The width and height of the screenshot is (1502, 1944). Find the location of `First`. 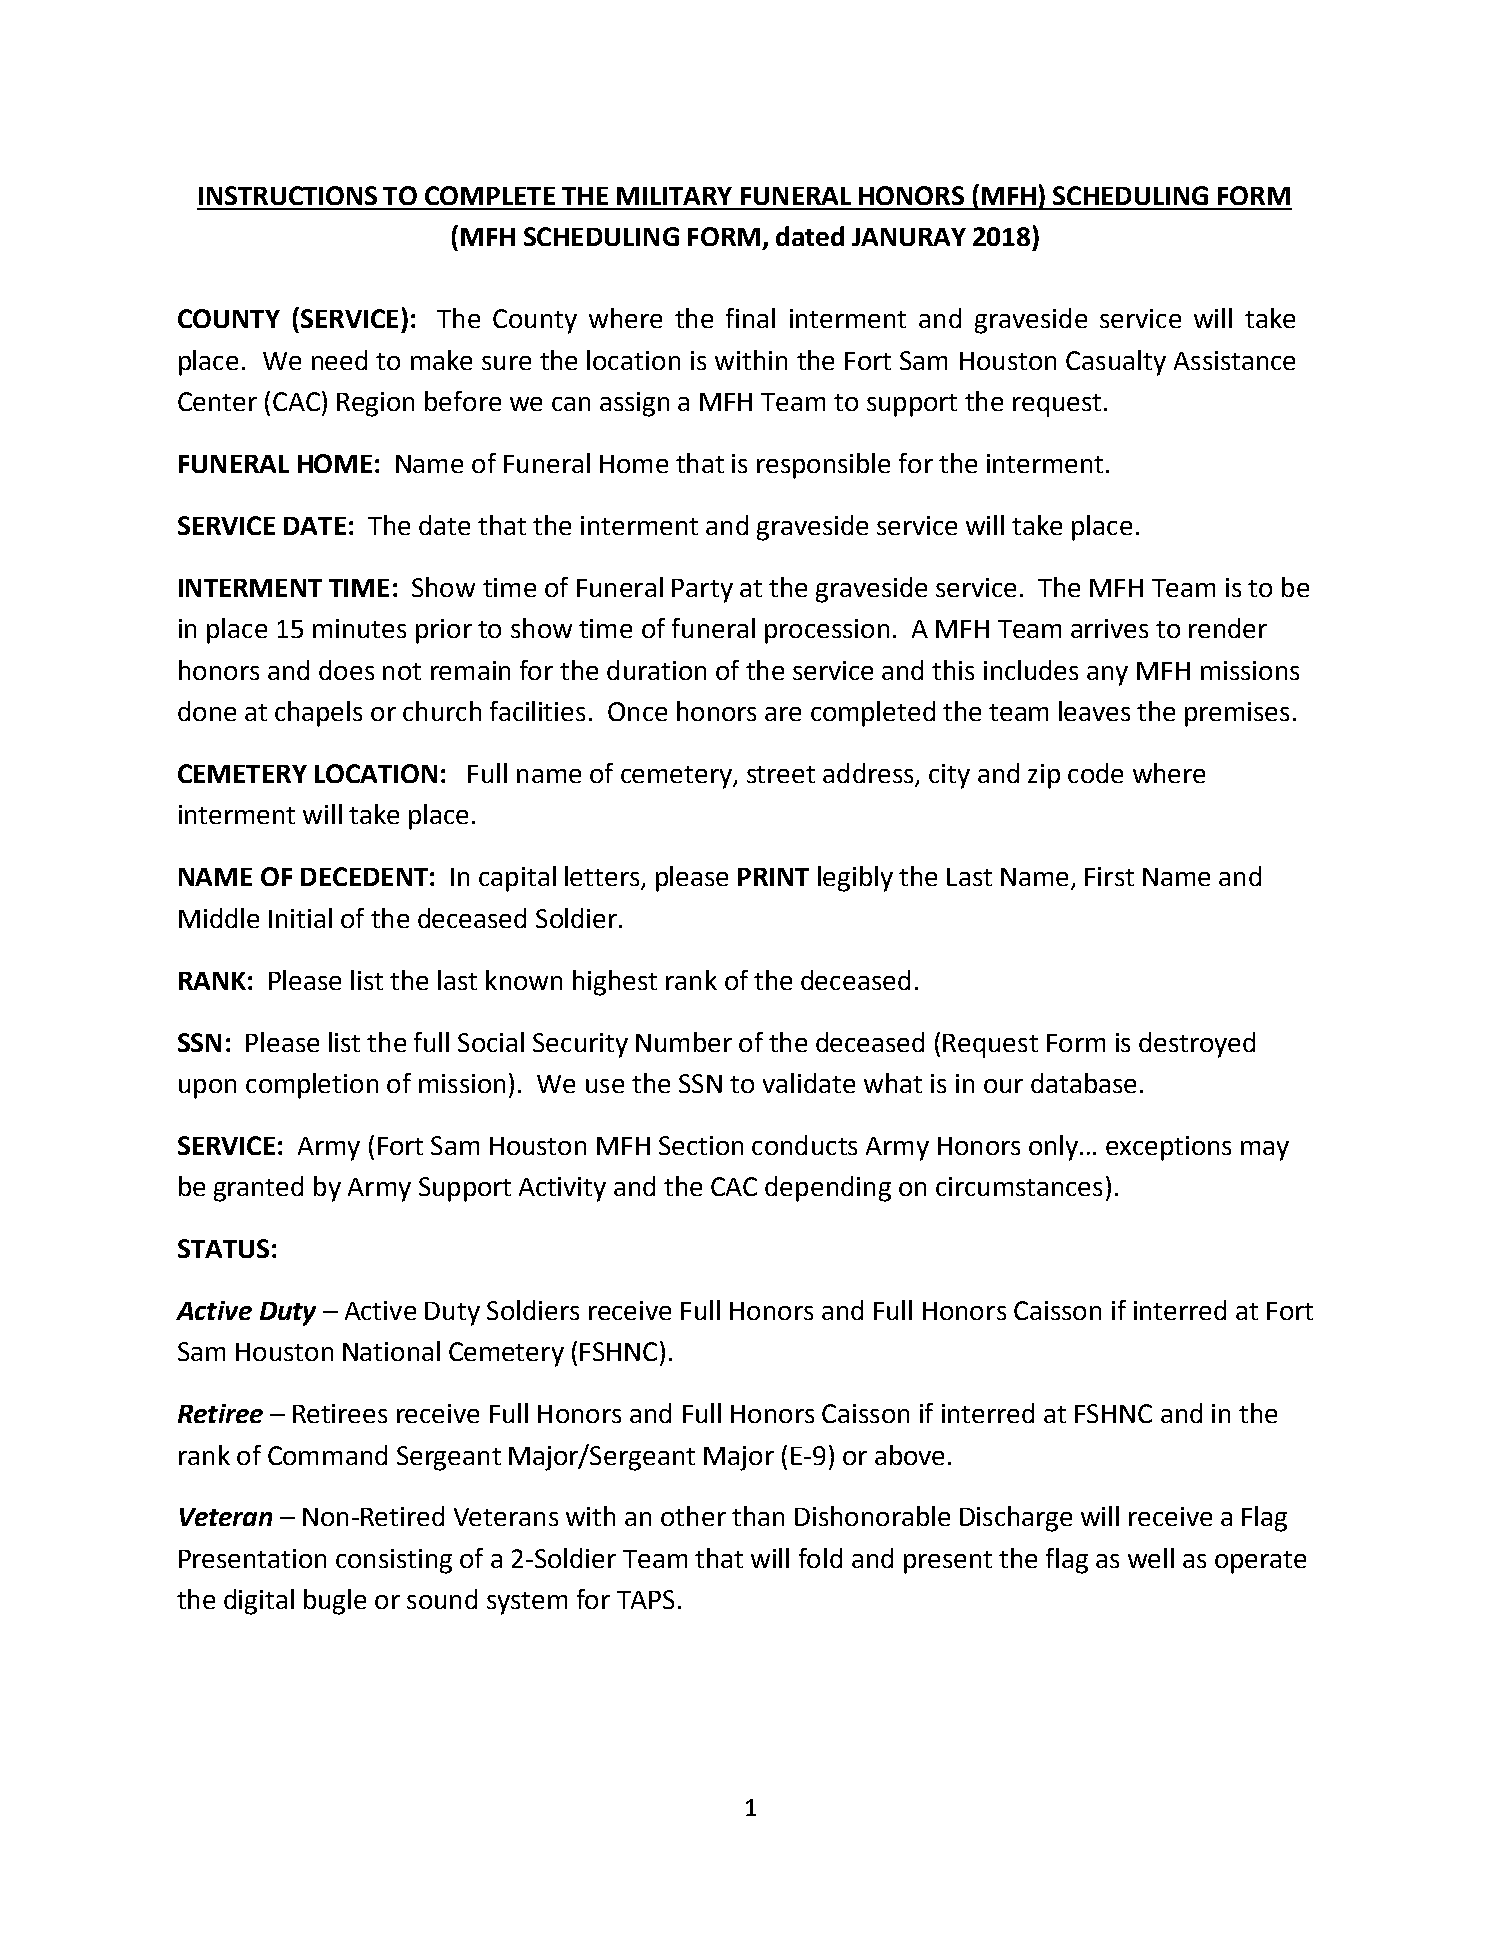

First is located at coordinates (1109, 876).
